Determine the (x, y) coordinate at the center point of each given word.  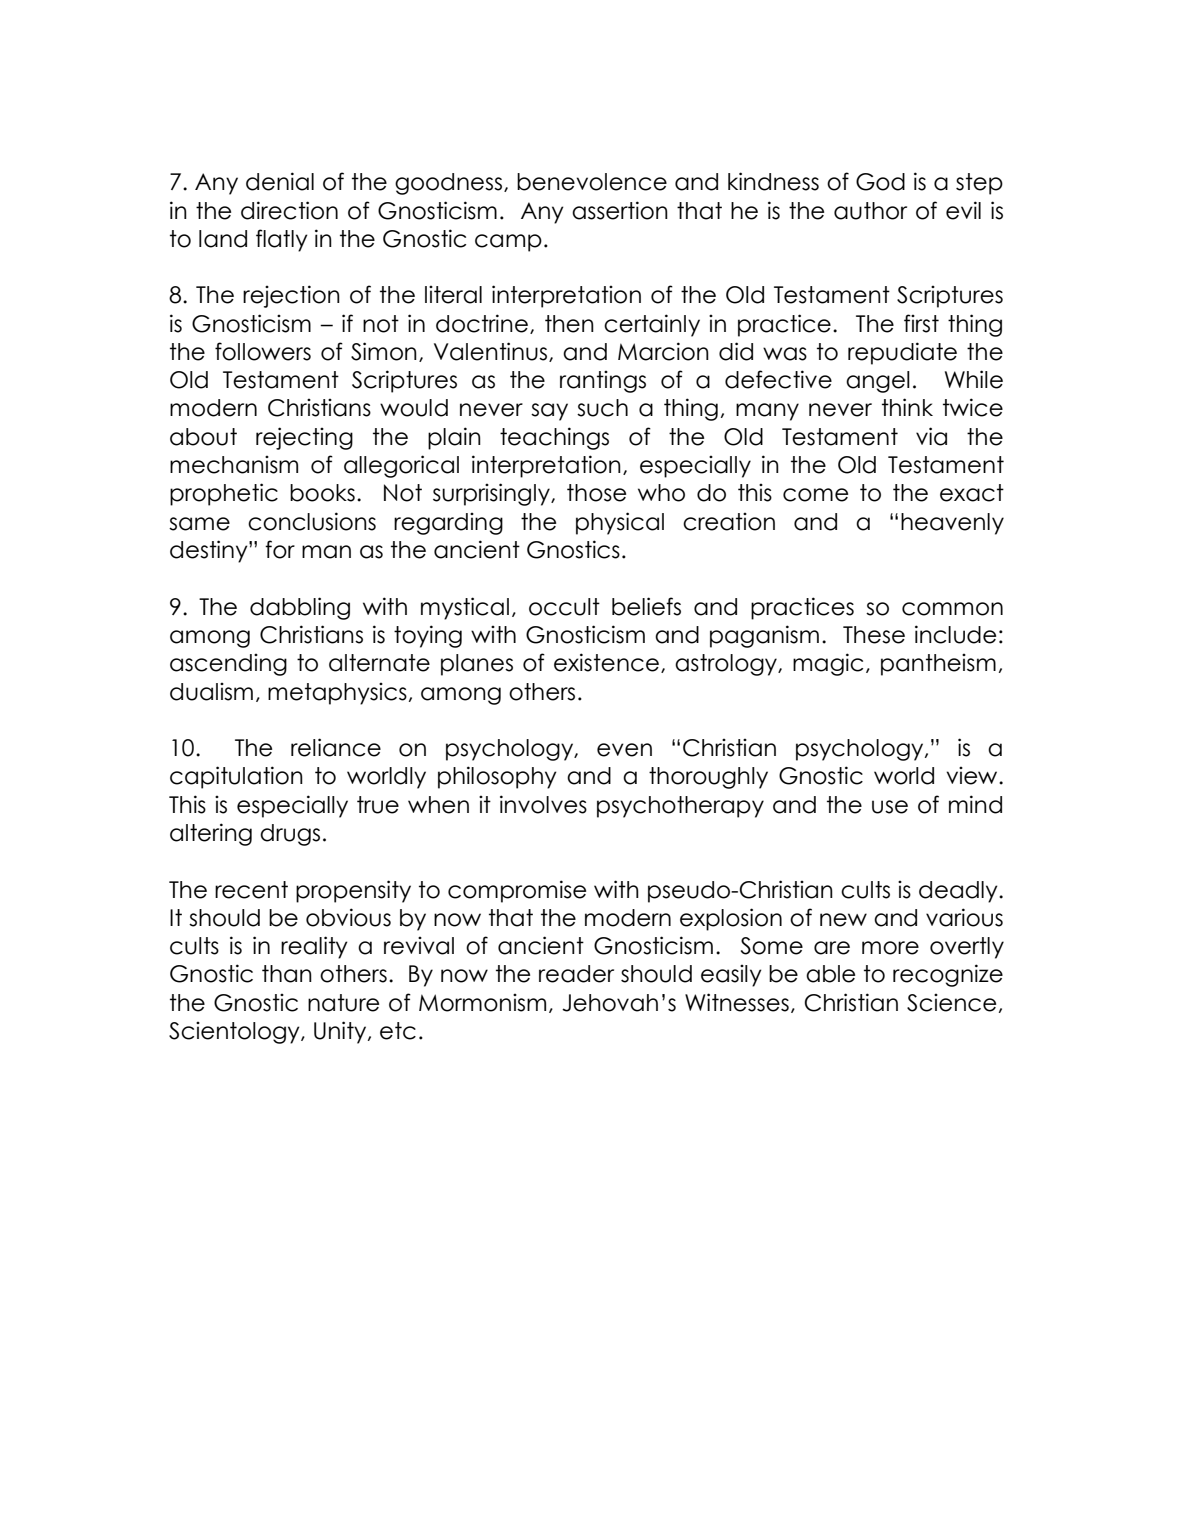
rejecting (304, 438)
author (870, 211)
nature (343, 1003)
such (602, 408)
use (890, 807)
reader (576, 974)
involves (543, 804)
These (874, 635)
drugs (290, 835)
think (907, 407)
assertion (620, 210)
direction (289, 210)
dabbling (300, 608)
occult (564, 607)
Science (951, 1002)
